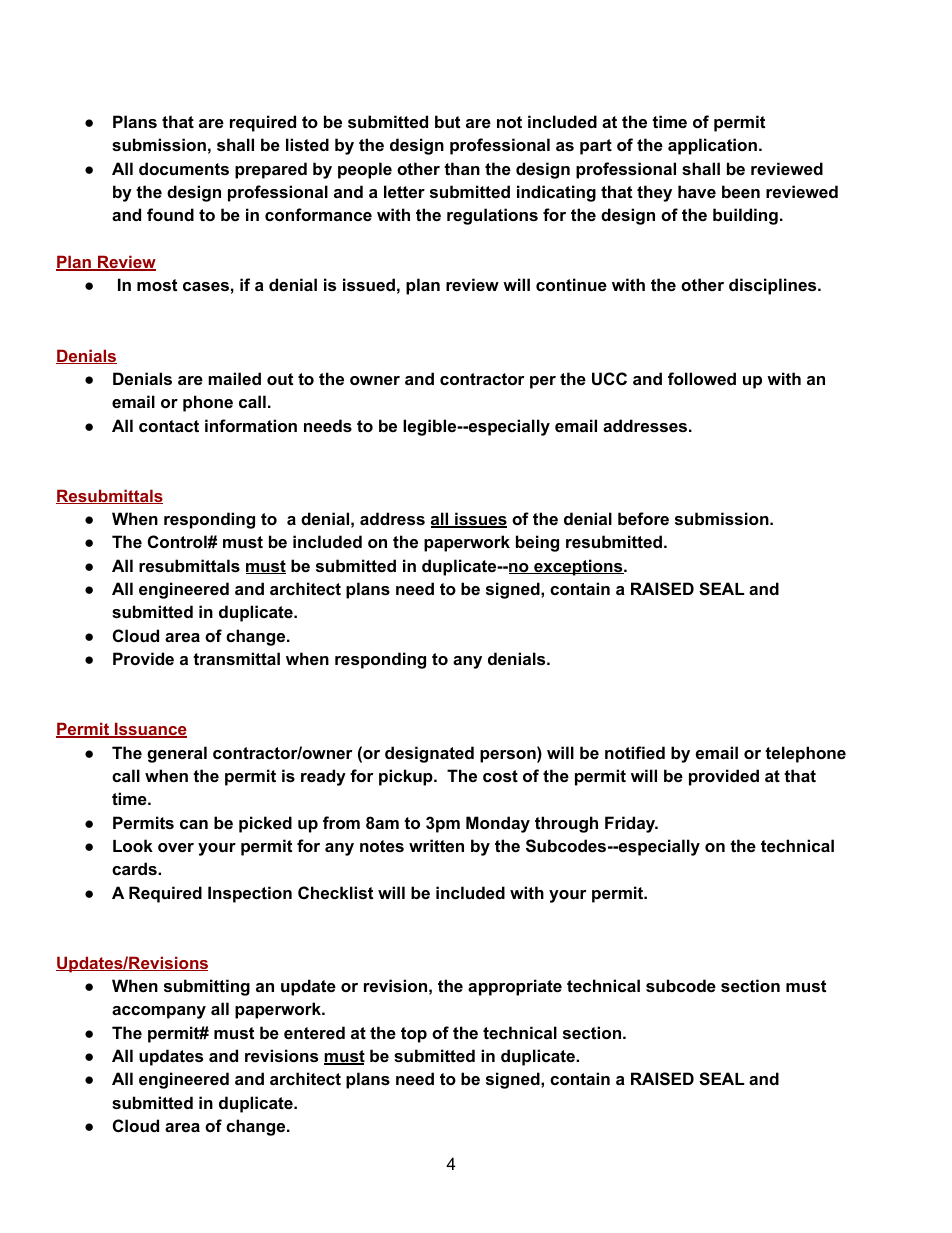 This image has width=952, height=1233. What do you see at coordinates (177, 754) in the image?
I see `general` at bounding box center [177, 754].
